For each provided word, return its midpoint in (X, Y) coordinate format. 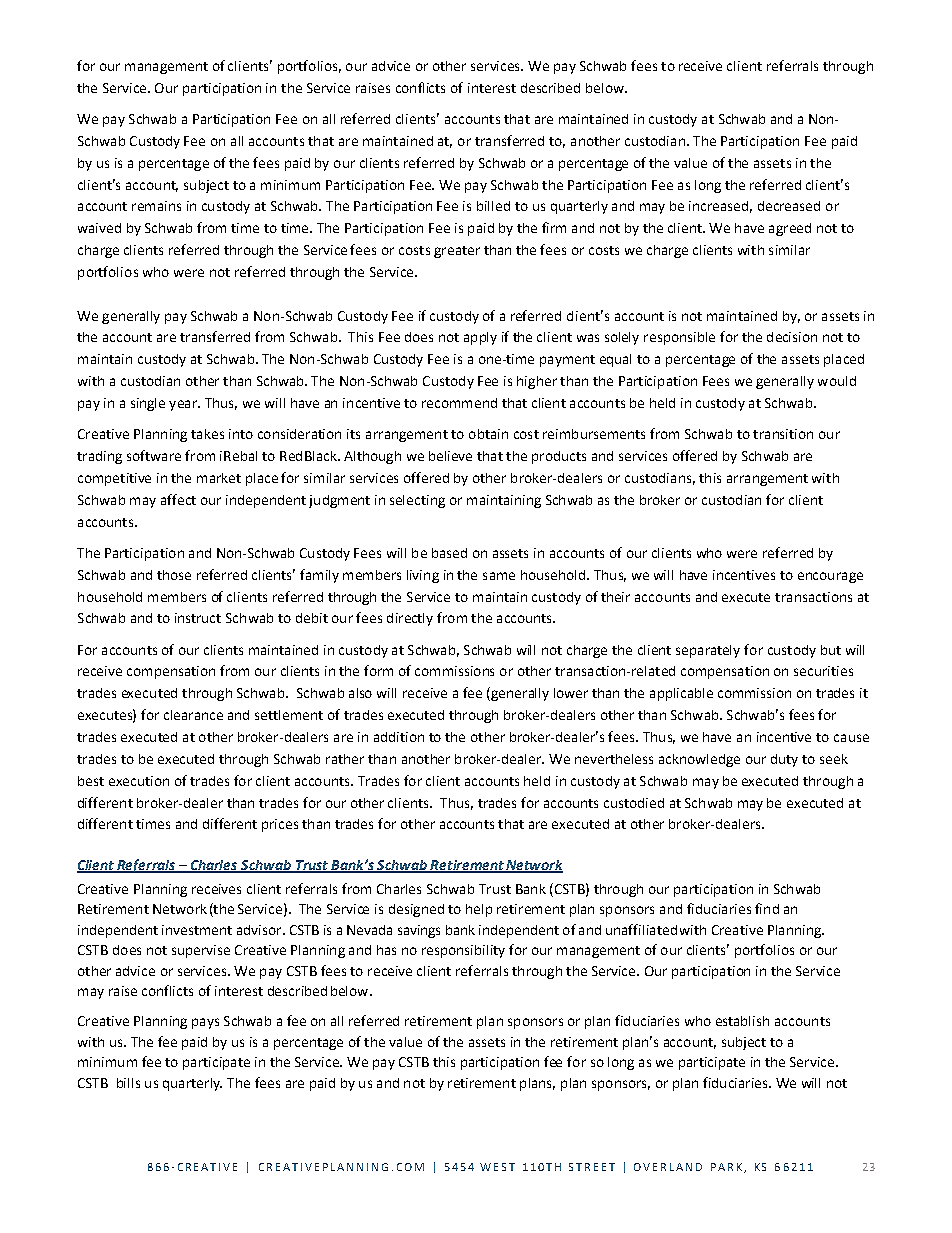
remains (156, 206)
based (449, 553)
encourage (830, 577)
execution (139, 781)
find (767, 908)
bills (128, 1083)
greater (457, 252)
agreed (790, 229)
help (479, 910)
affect (178, 499)
